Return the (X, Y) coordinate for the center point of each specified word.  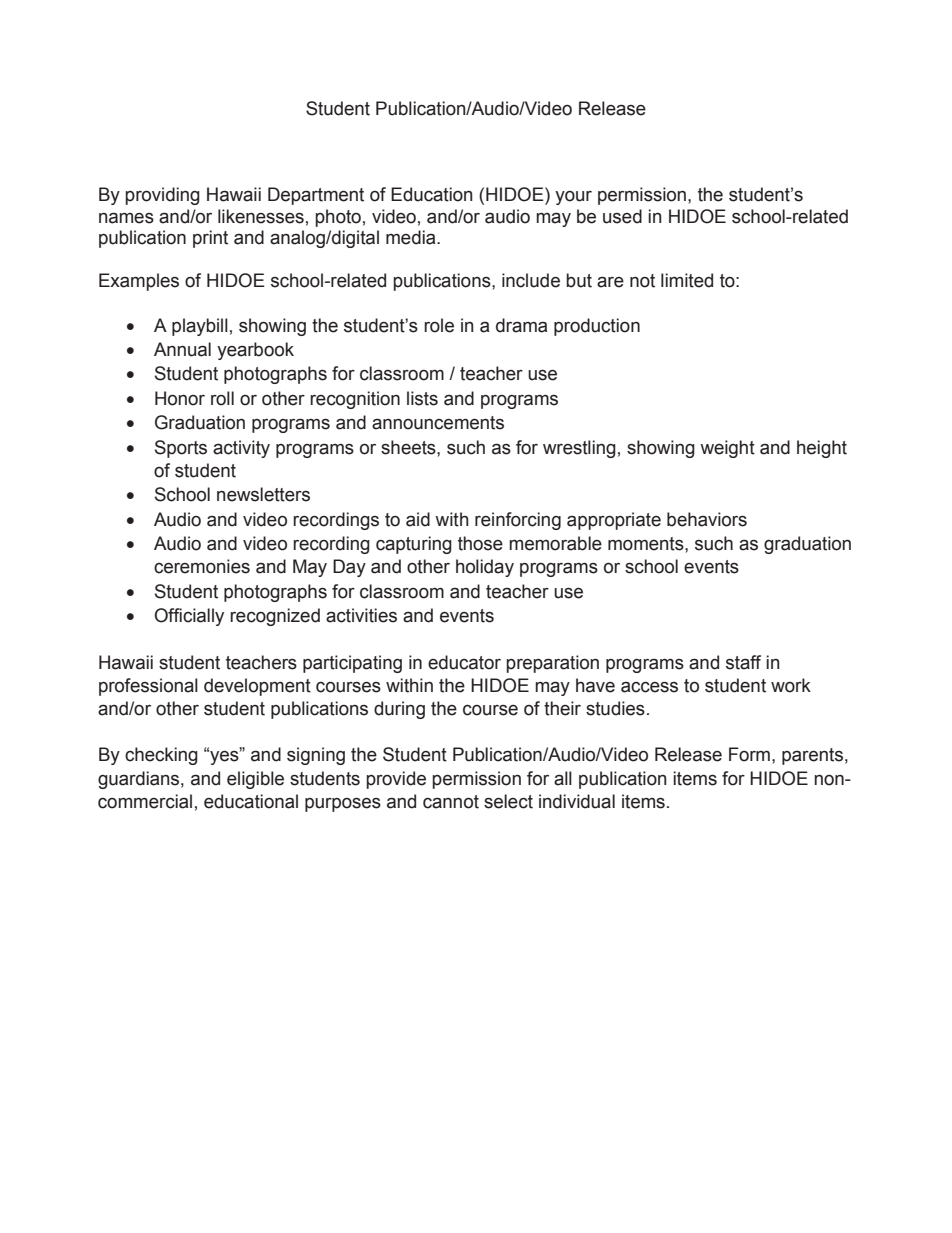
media (412, 237)
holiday (485, 568)
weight (727, 449)
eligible (255, 780)
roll (222, 398)
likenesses (261, 216)
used (622, 216)
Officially (189, 617)
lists (422, 398)
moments (647, 544)
